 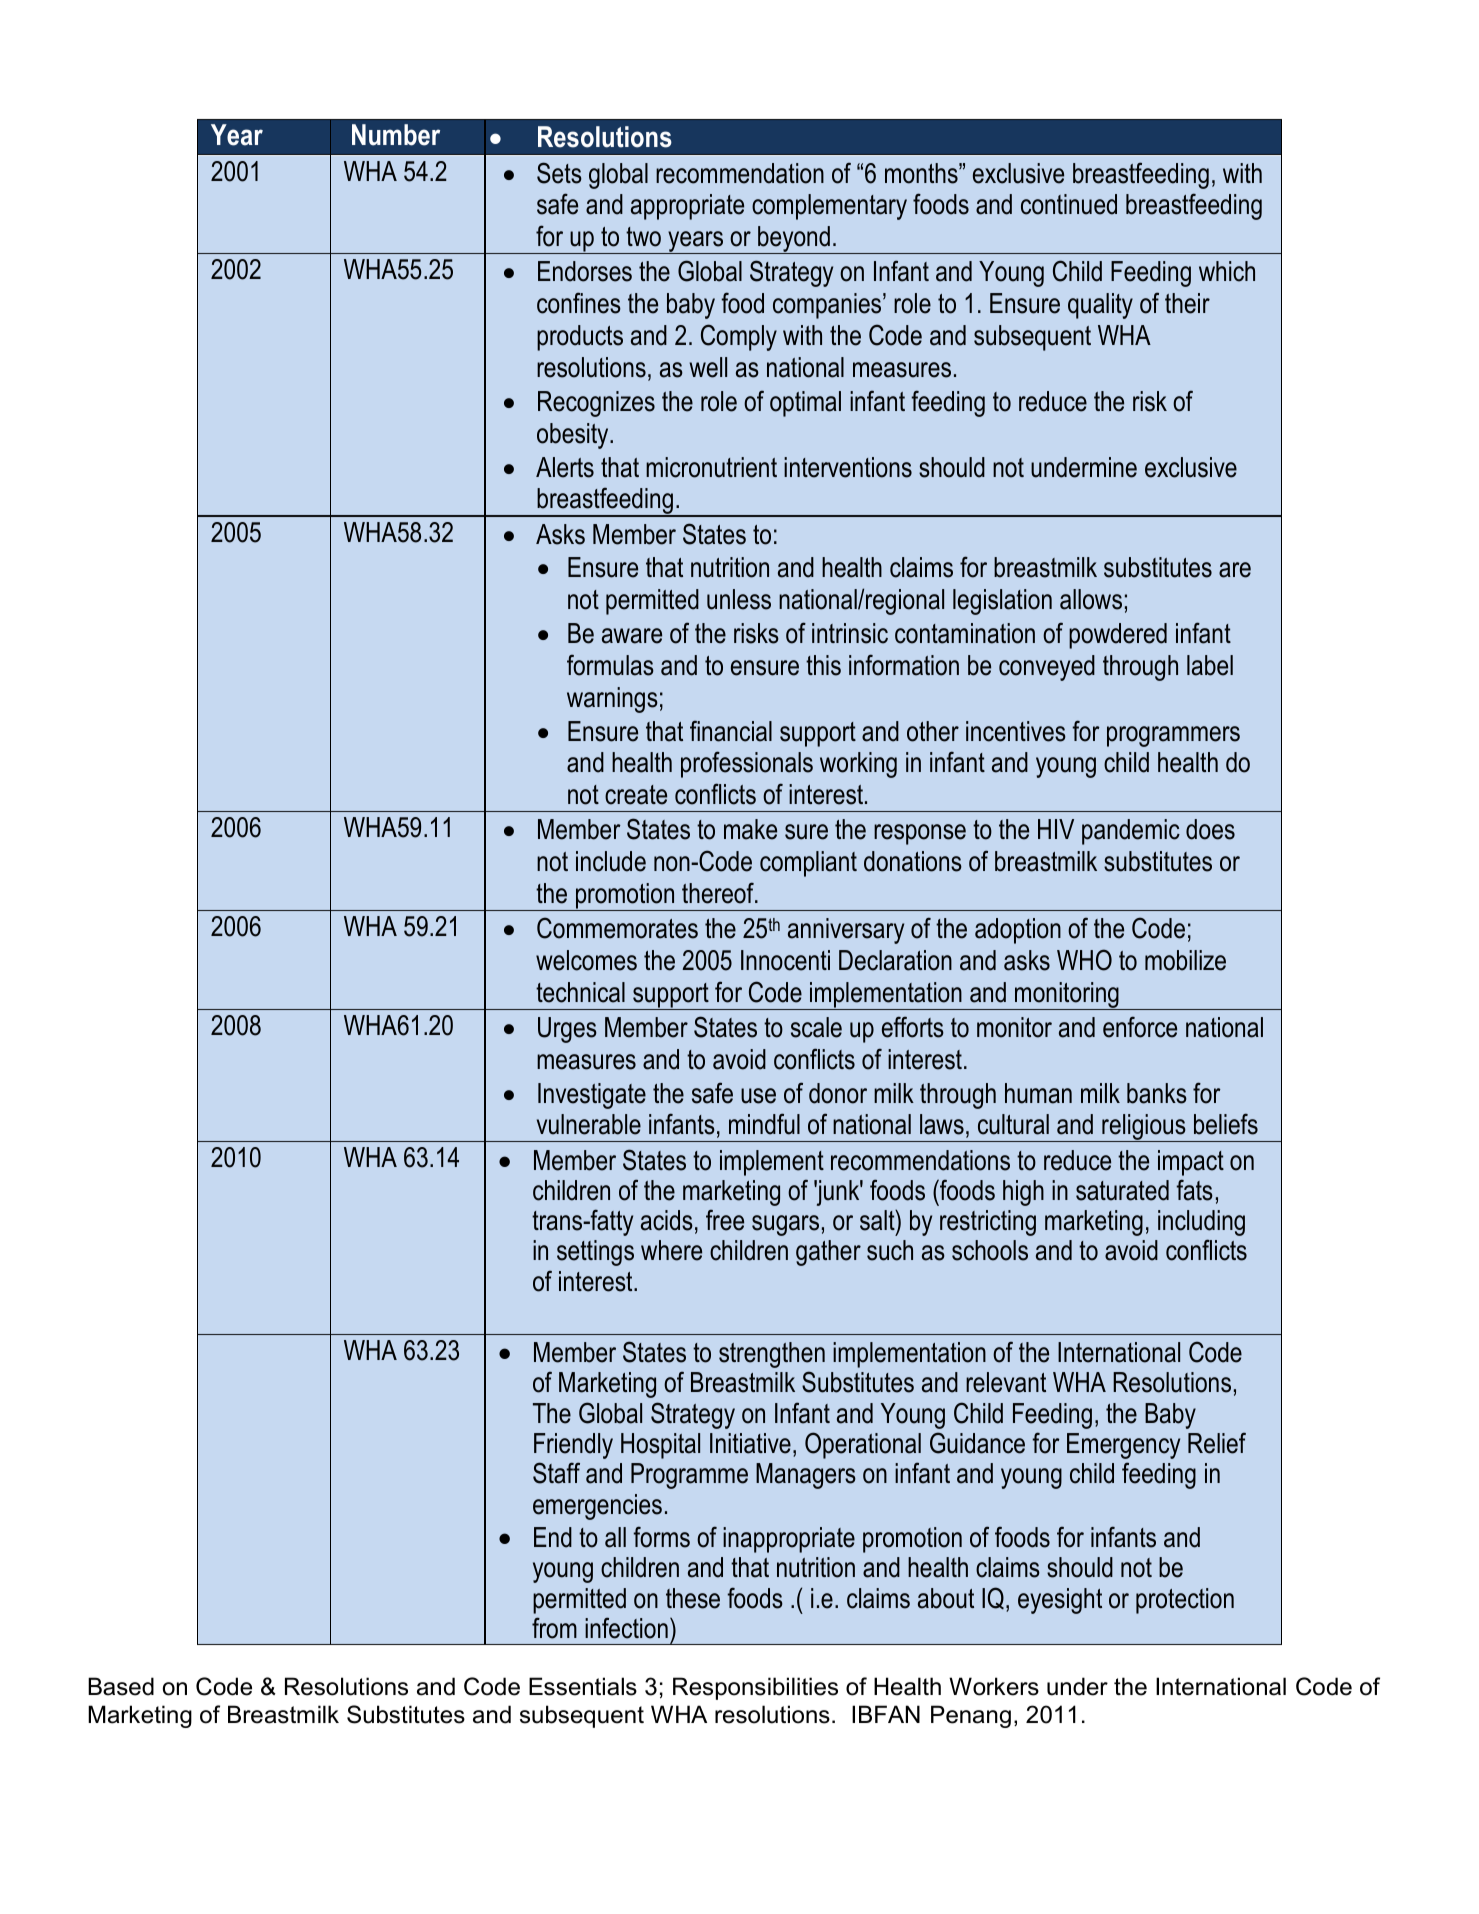 I want to click on Based, so click(x=121, y=1686).
